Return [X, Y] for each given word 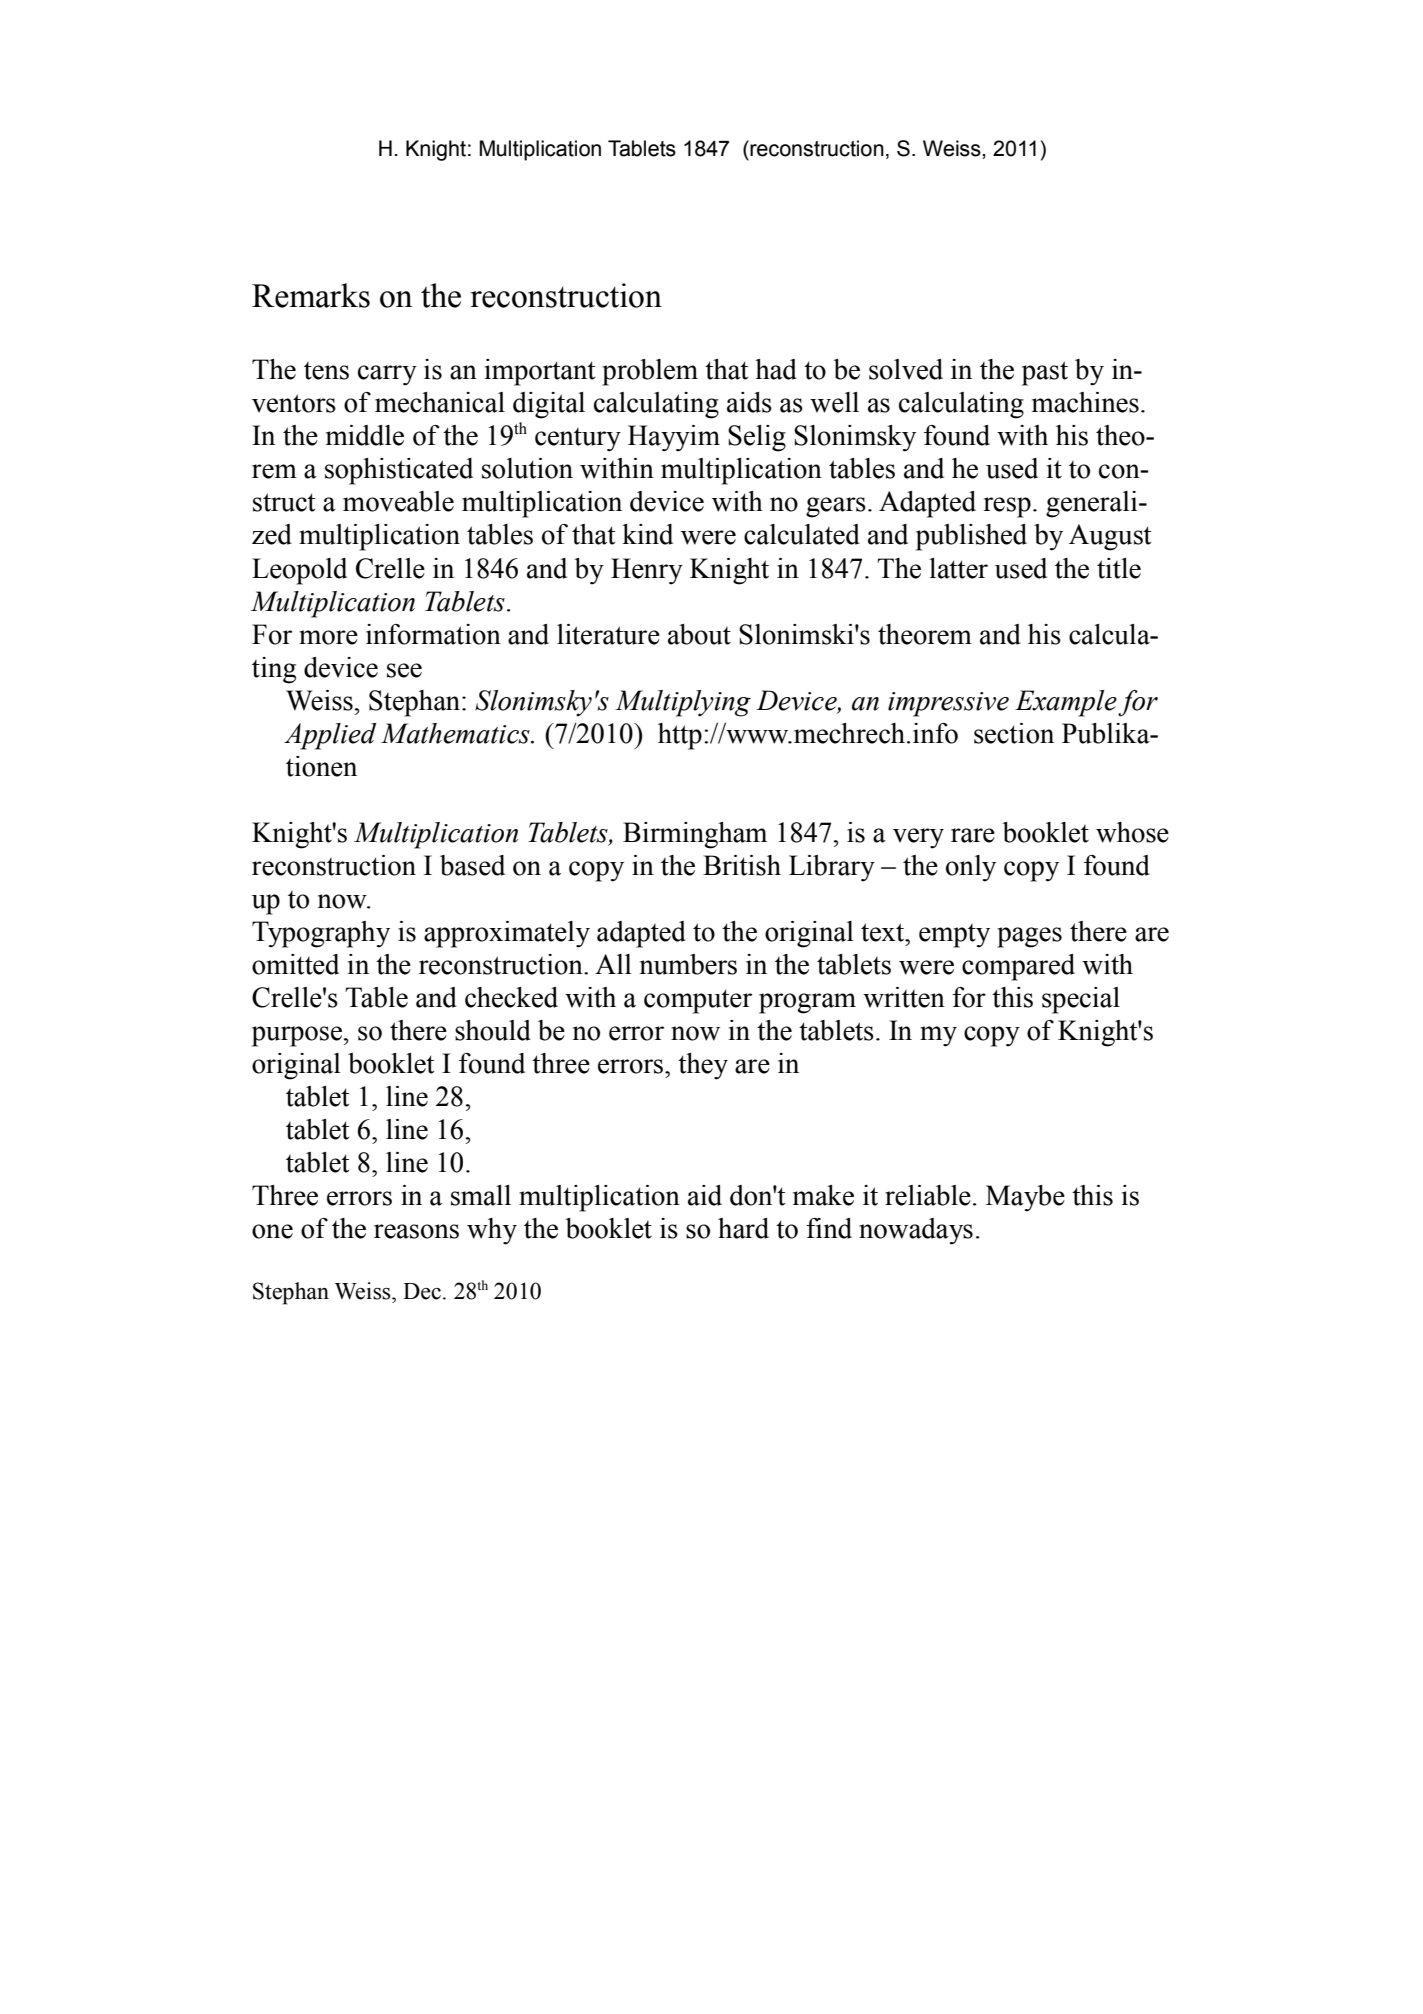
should [493, 1030]
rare [973, 835]
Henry [647, 571]
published [971, 537]
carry [387, 375]
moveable [398, 501]
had [776, 369]
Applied [330, 736]
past [1045, 373]
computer [698, 1001]
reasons [416, 1231]
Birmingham [695, 835]
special [1081, 1000]
